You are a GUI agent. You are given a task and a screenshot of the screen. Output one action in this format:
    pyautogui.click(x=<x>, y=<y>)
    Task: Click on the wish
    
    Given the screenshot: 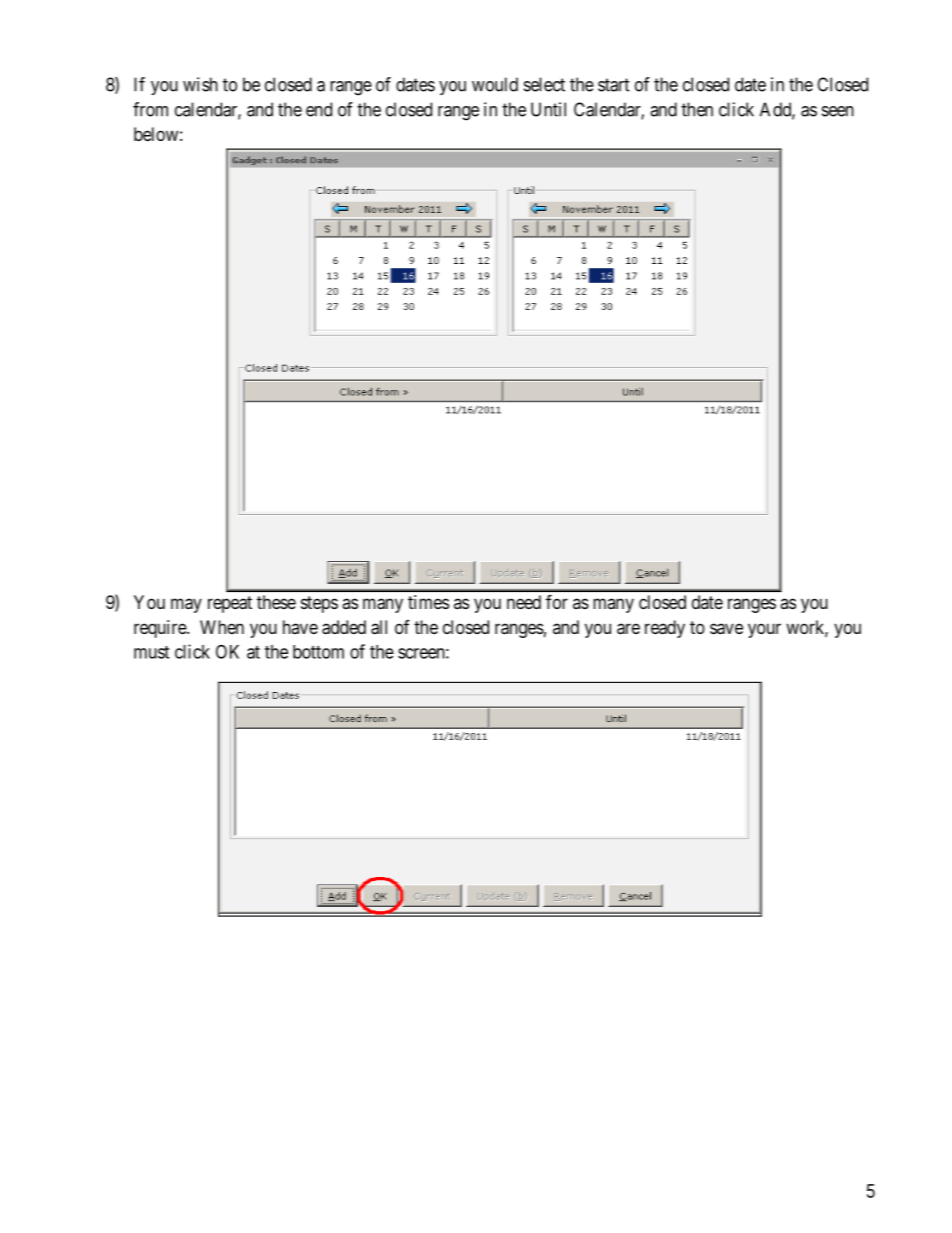 What is the action you would take?
    pyautogui.click(x=200, y=84)
